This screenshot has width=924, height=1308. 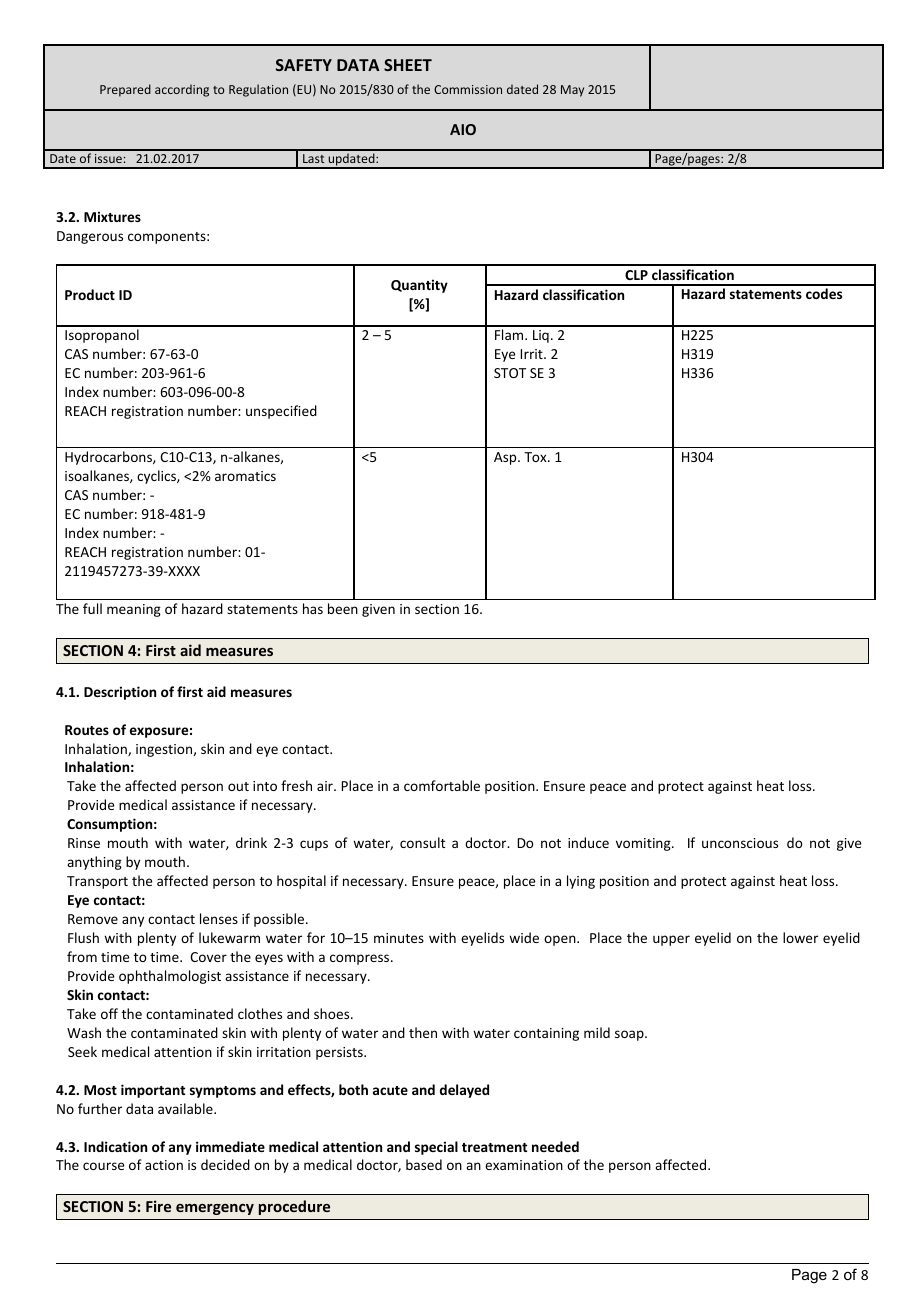 I want to click on Asp, so click(x=506, y=458).
